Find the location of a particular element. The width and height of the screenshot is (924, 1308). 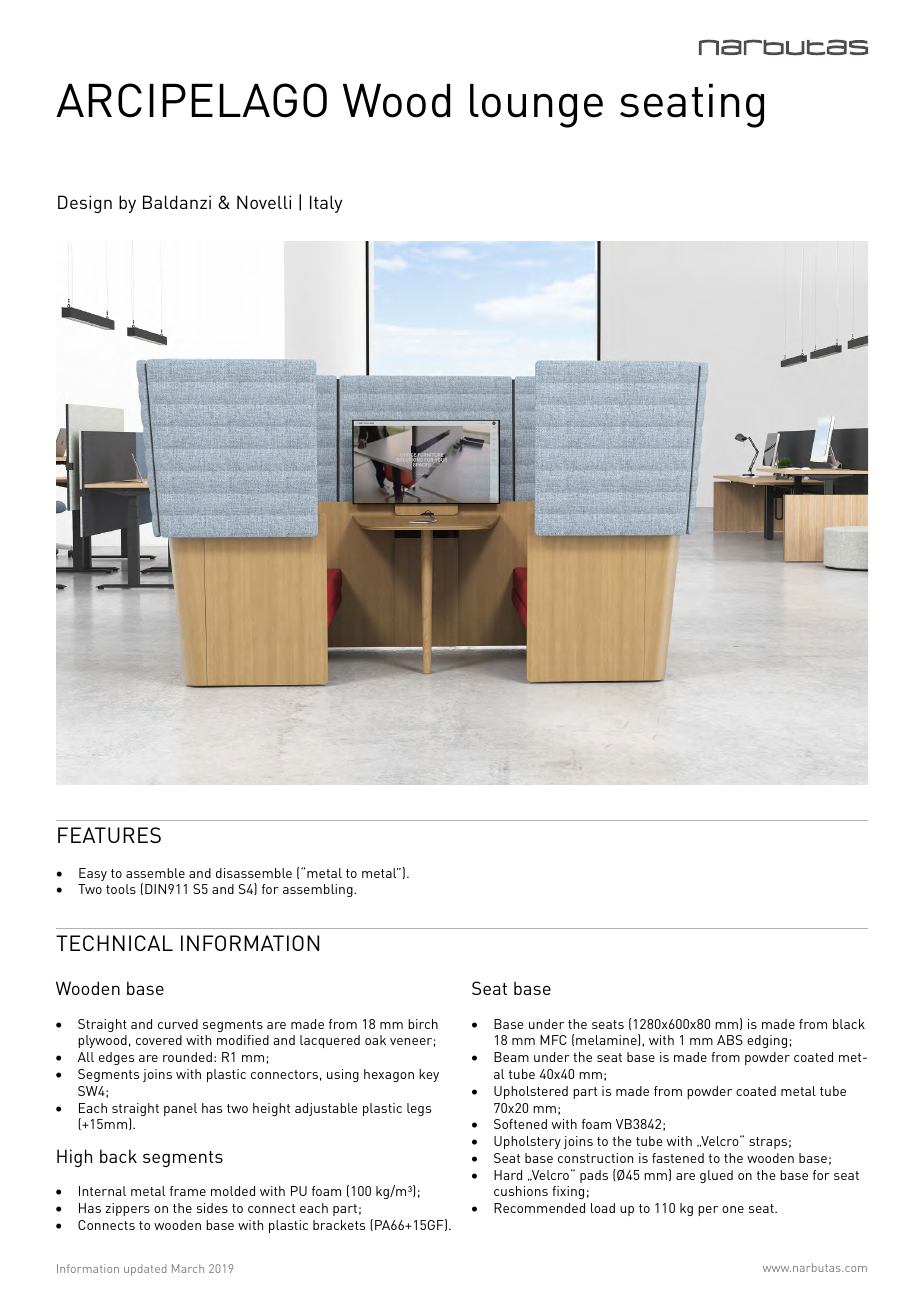

Italy is located at coordinates (326, 204).
